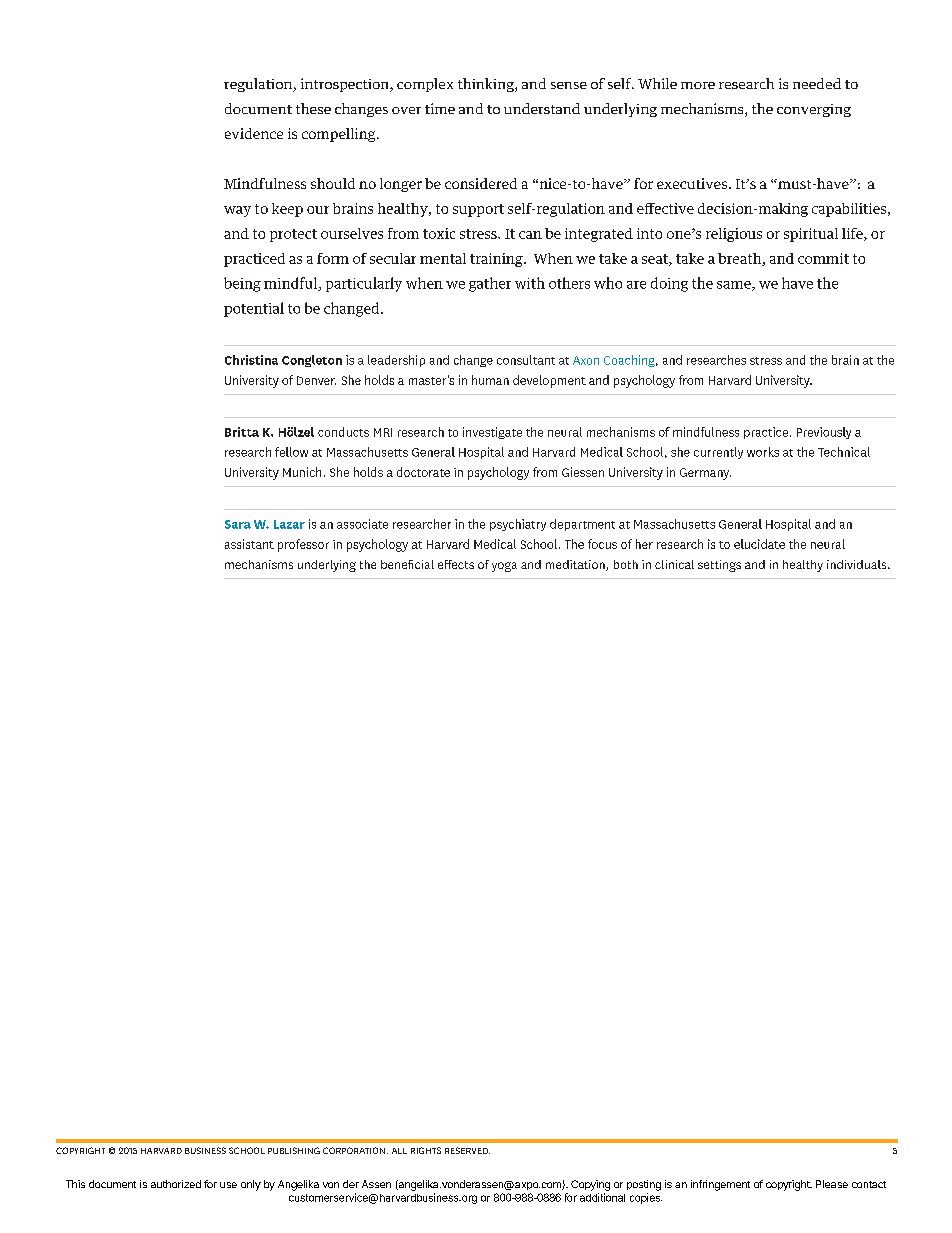 Image resolution: width=952 pixels, height=1233 pixels. What do you see at coordinates (249, 544) in the document?
I see `assistant` at bounding box center [249, 544].
